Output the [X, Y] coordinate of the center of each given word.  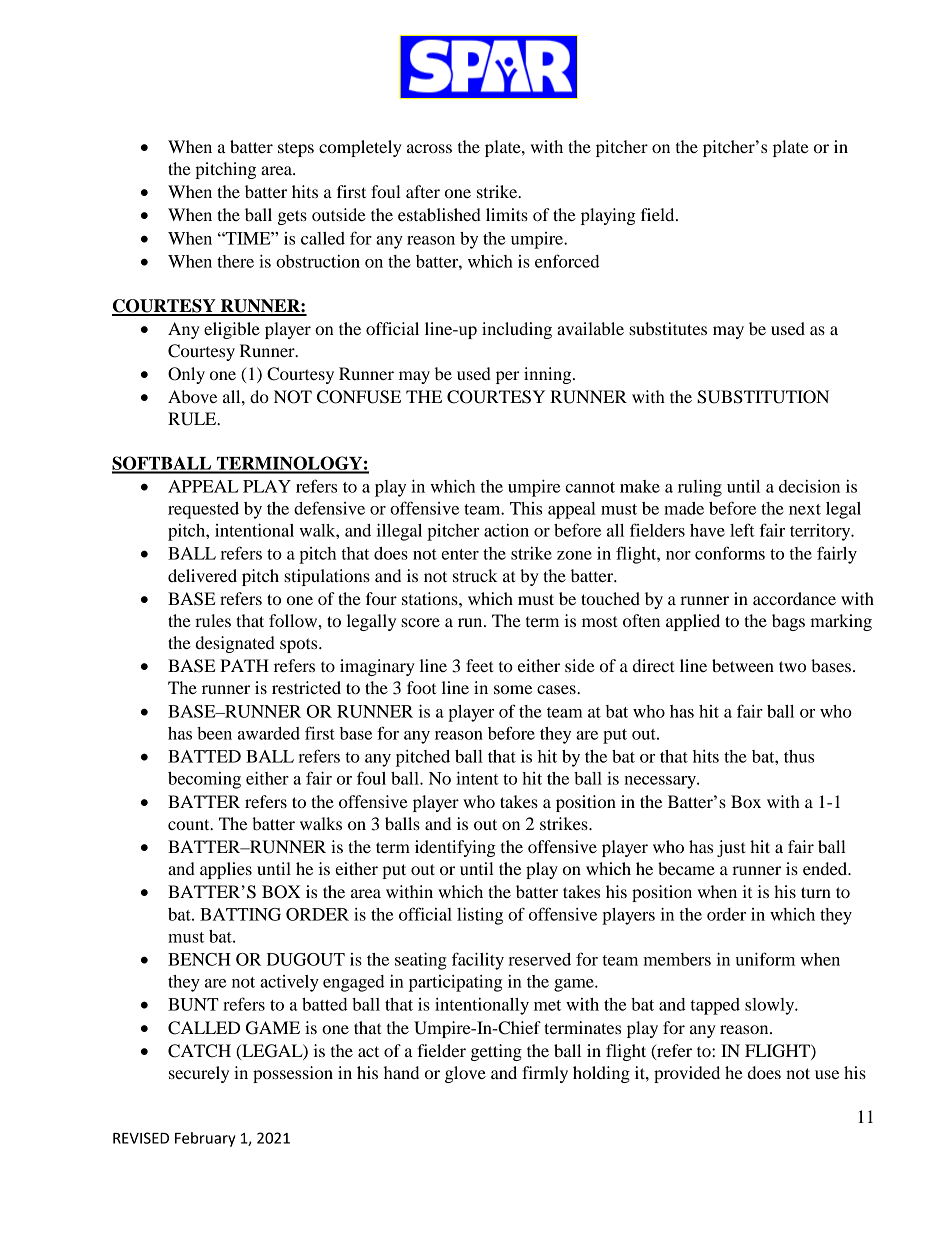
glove [465, 1074]
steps [296, 150]
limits [507, 214]
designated [235, 644]
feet [480, 665]
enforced [567, 261]
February [205, 1139]
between [743, 665]
